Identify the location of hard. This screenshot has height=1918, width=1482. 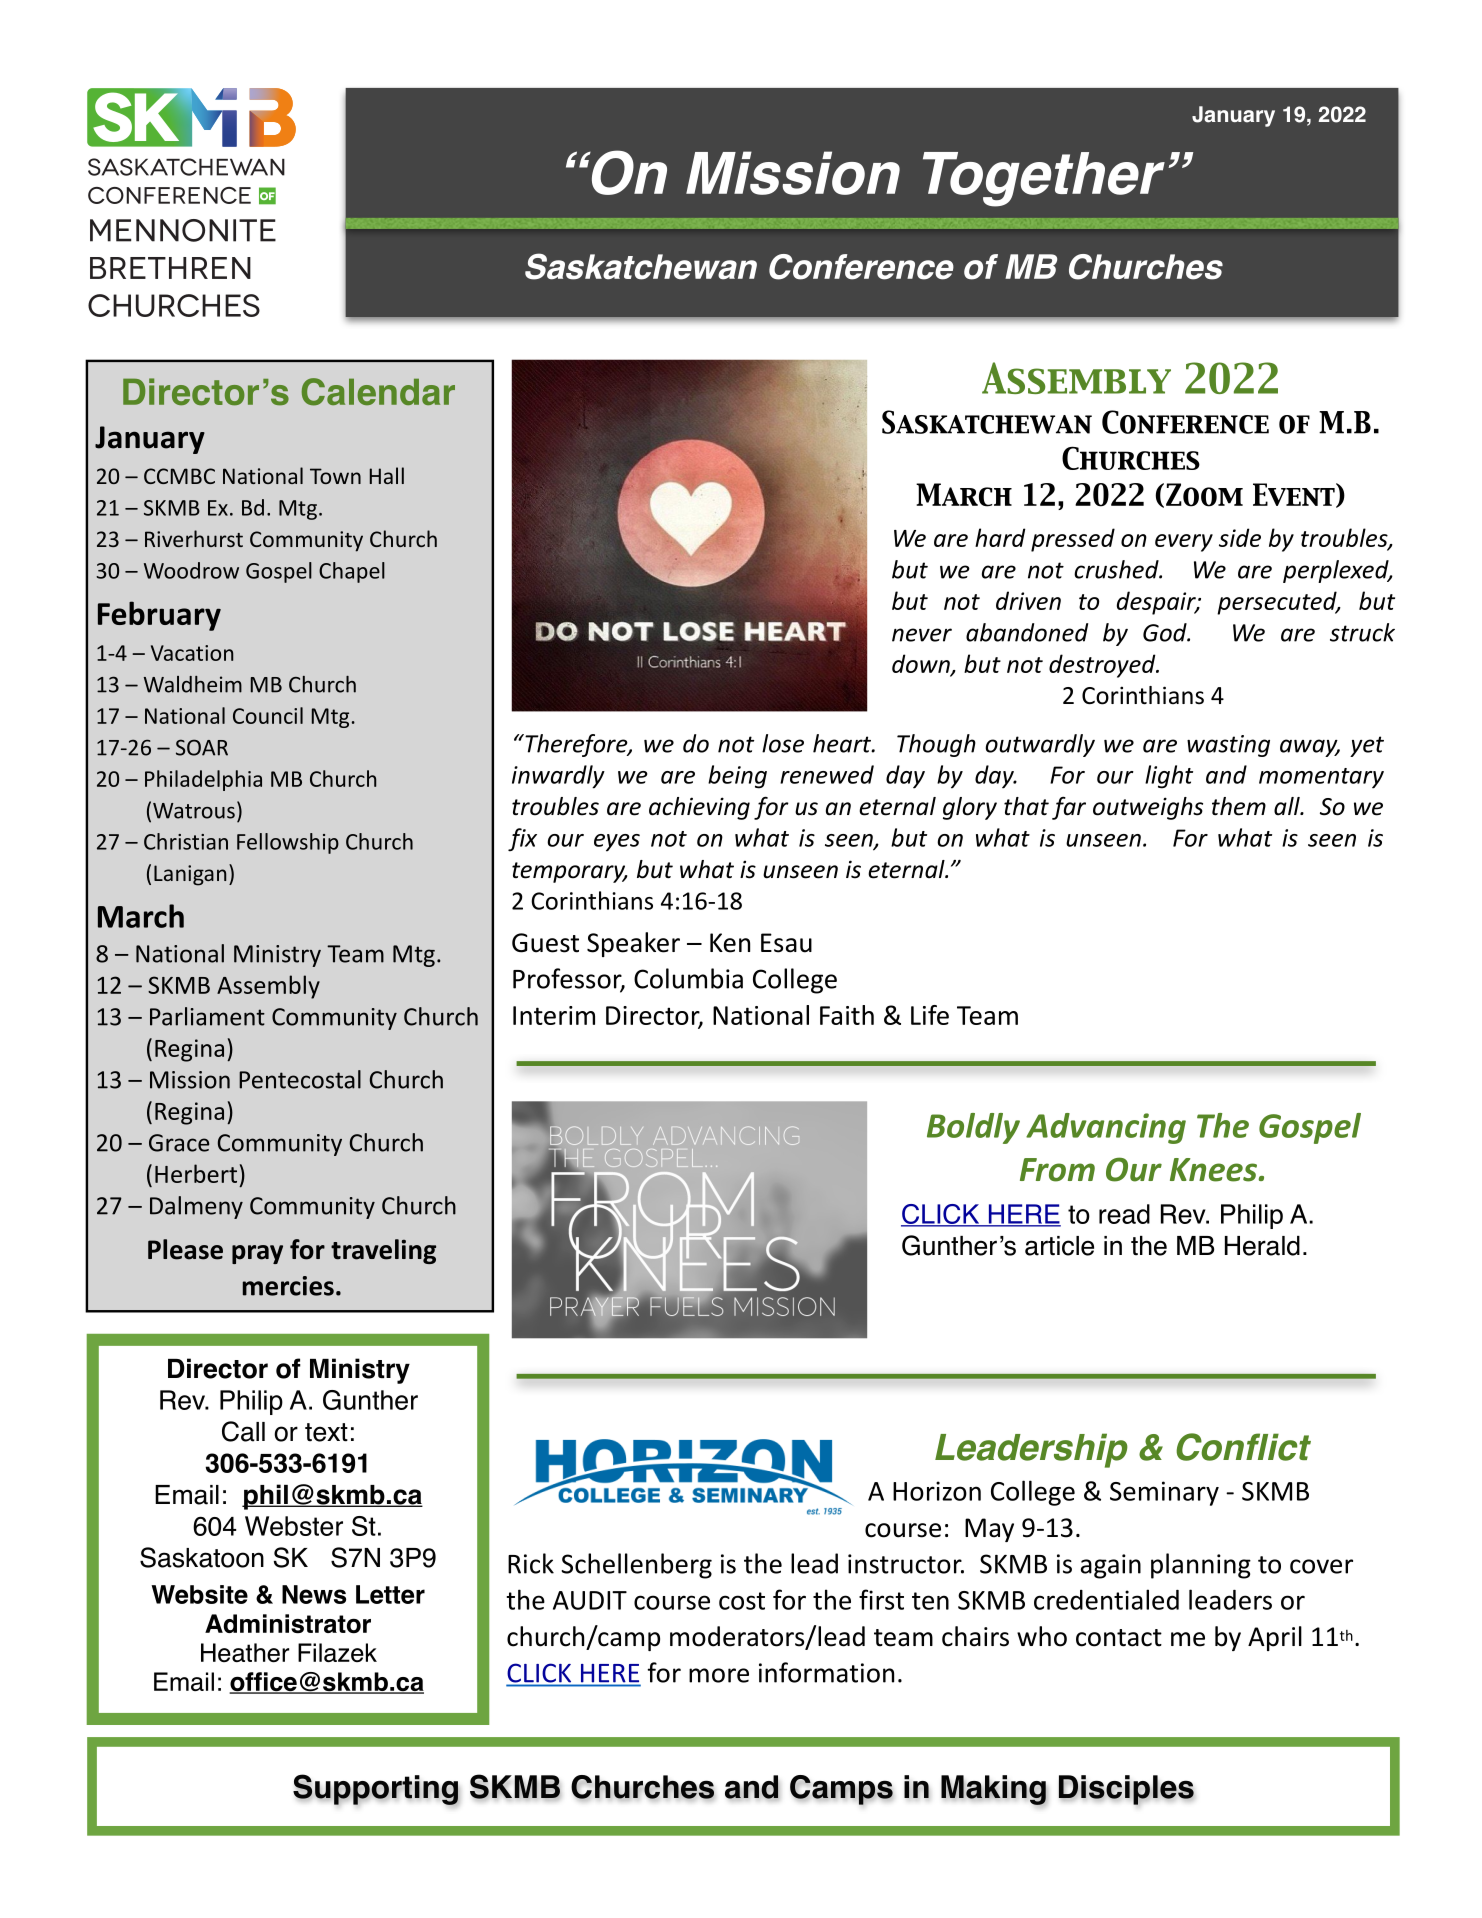
(1000, 537).
